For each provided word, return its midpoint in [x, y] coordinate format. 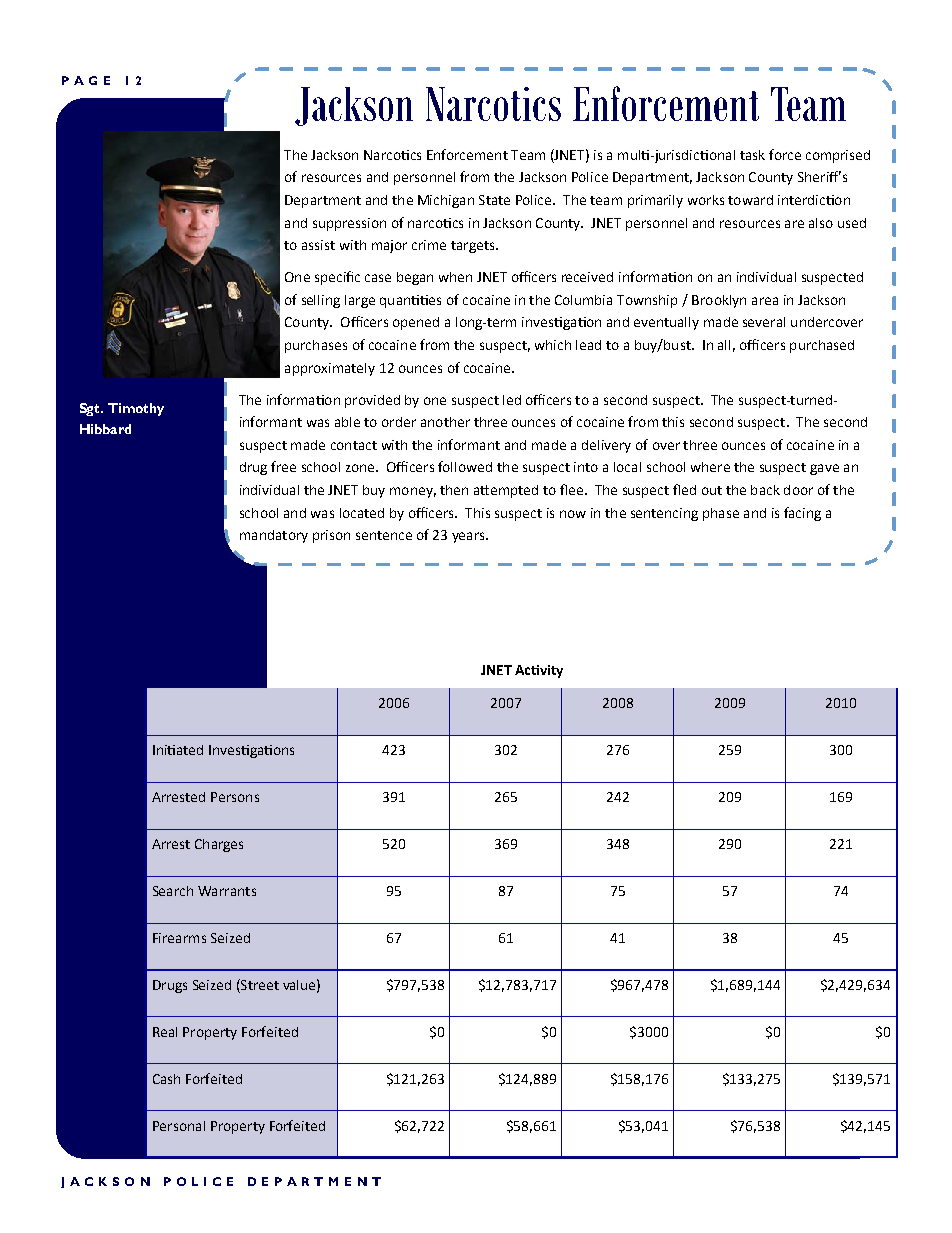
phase [721, 514]
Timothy [136, 409]
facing [802, 514]
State [494, 200]
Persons [235, 797]
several [764, 322]
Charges [219, 845]
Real [165, 1032]
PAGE [86, 80]
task [752, 155]
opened [416, 323]
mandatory [274, 536]
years [469, 537]
